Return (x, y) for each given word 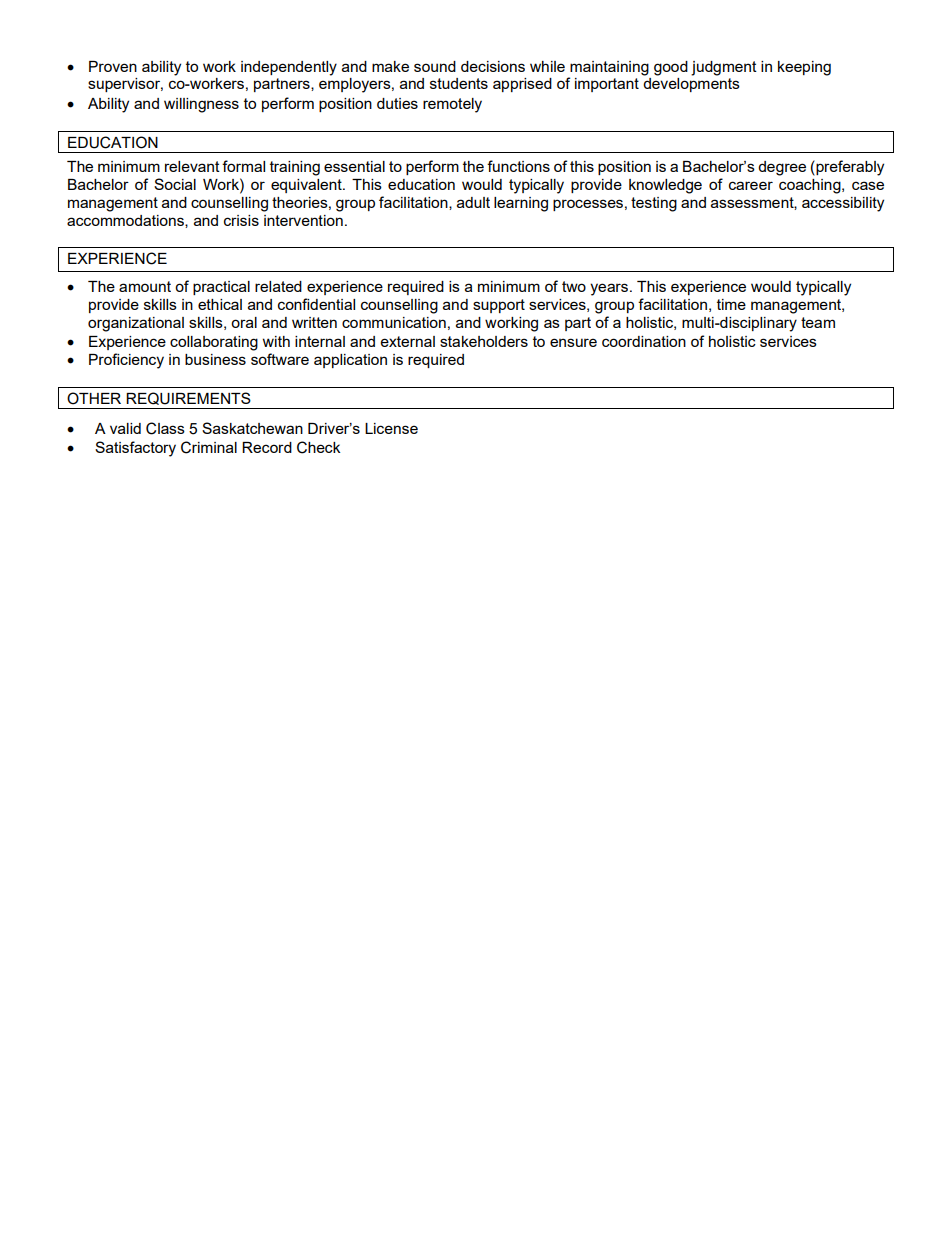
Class (165, 428)
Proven (113, 66)
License (391, 428)
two (574, 286)
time (731, 304)
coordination (644, 341)
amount (145, 286)
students (459, 83)
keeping (804, 68)
